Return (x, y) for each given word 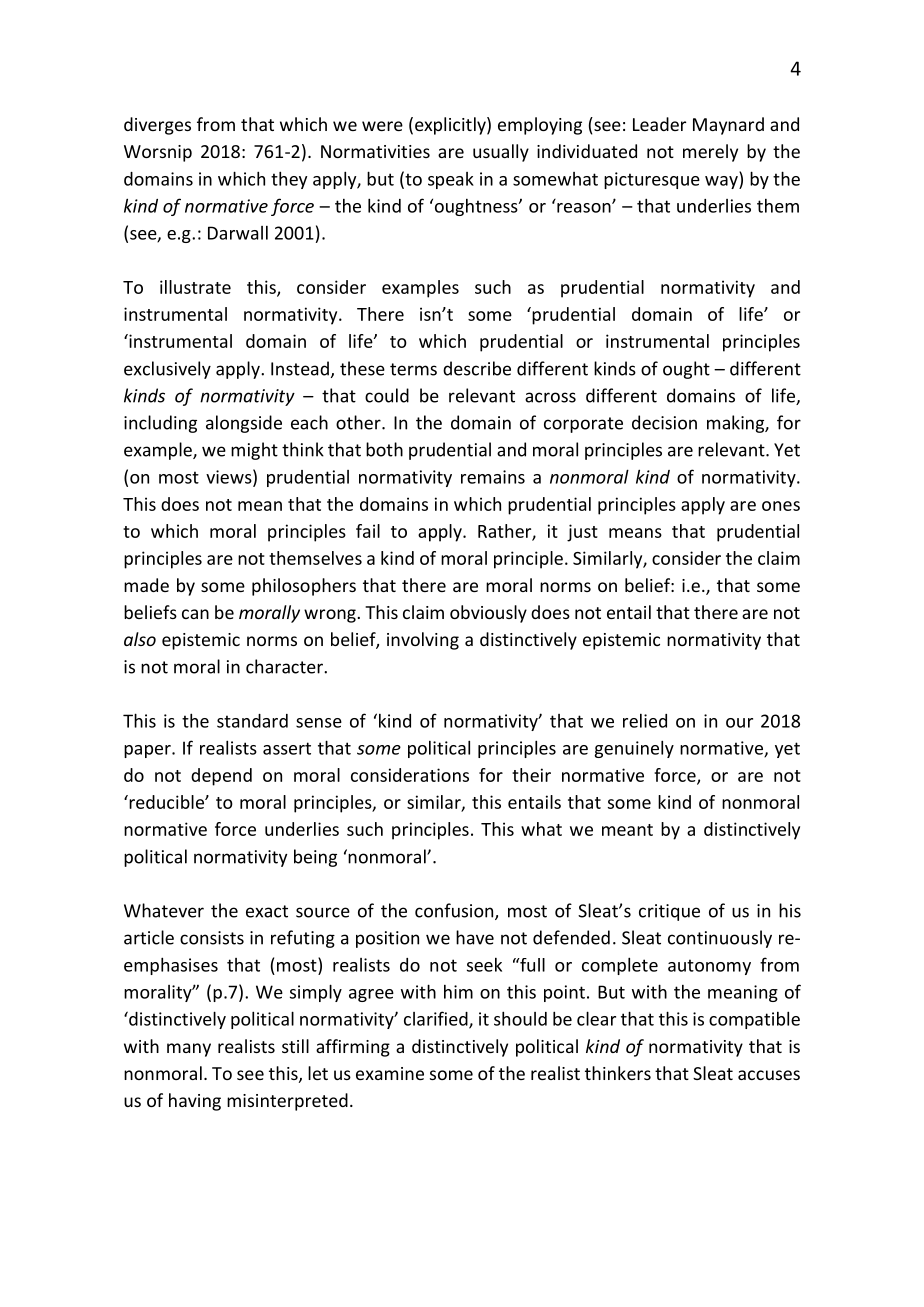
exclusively (167, 370)
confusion (455, 911)
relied (645, 721)
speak (451, 180)
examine (390, 1073)
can (195, 614)
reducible (166, 802)
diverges (157, 126)
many (189, 1050)
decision (664, 422)
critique (669, 912)
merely (710, 153)
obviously (488, 614)
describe (477, 368)
